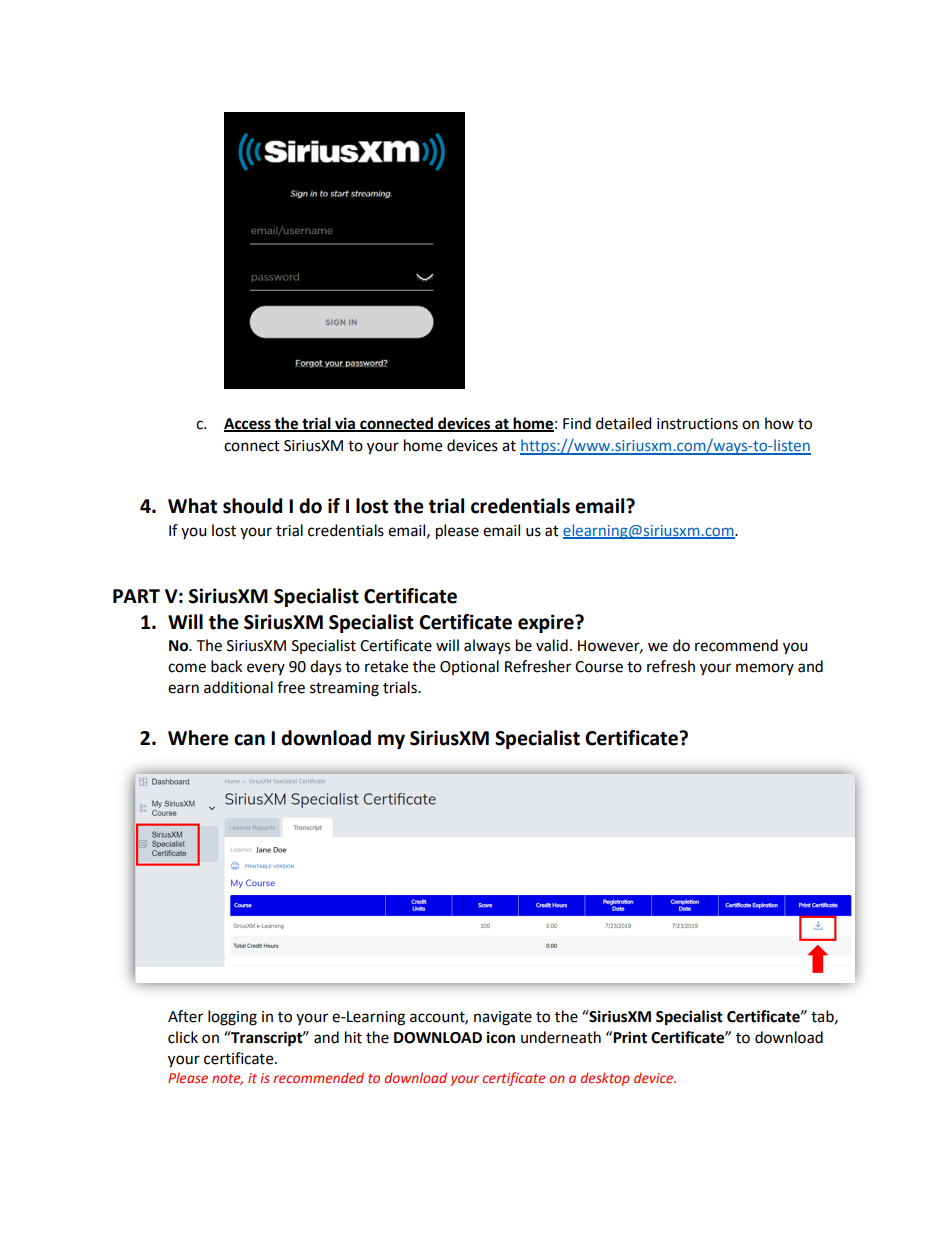 The image size is (952, 1233). Describe the element at coordinates (248, 424) in the document. I see `Access` at that location.
